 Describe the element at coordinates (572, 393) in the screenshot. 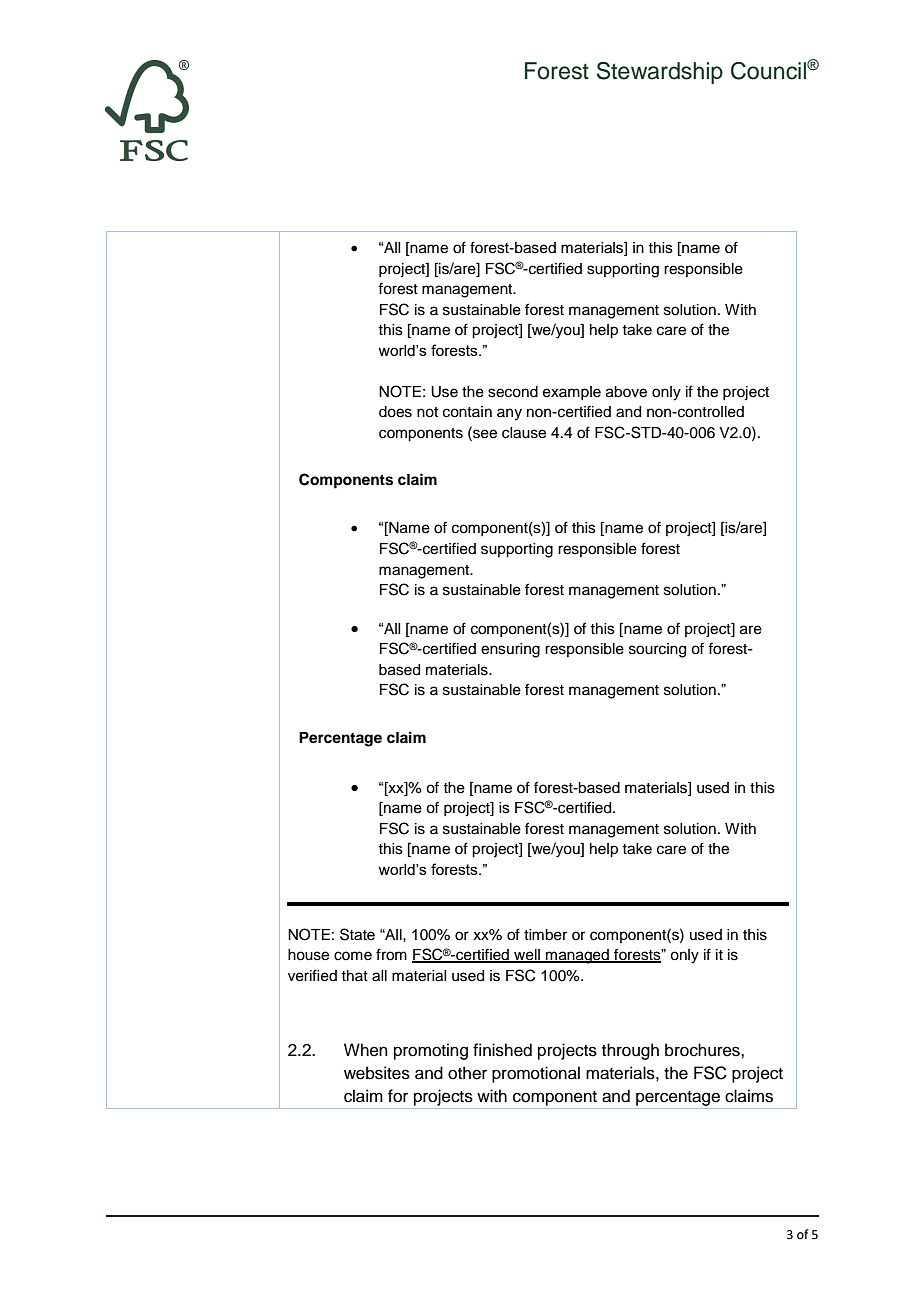

I see `example` at that location.
